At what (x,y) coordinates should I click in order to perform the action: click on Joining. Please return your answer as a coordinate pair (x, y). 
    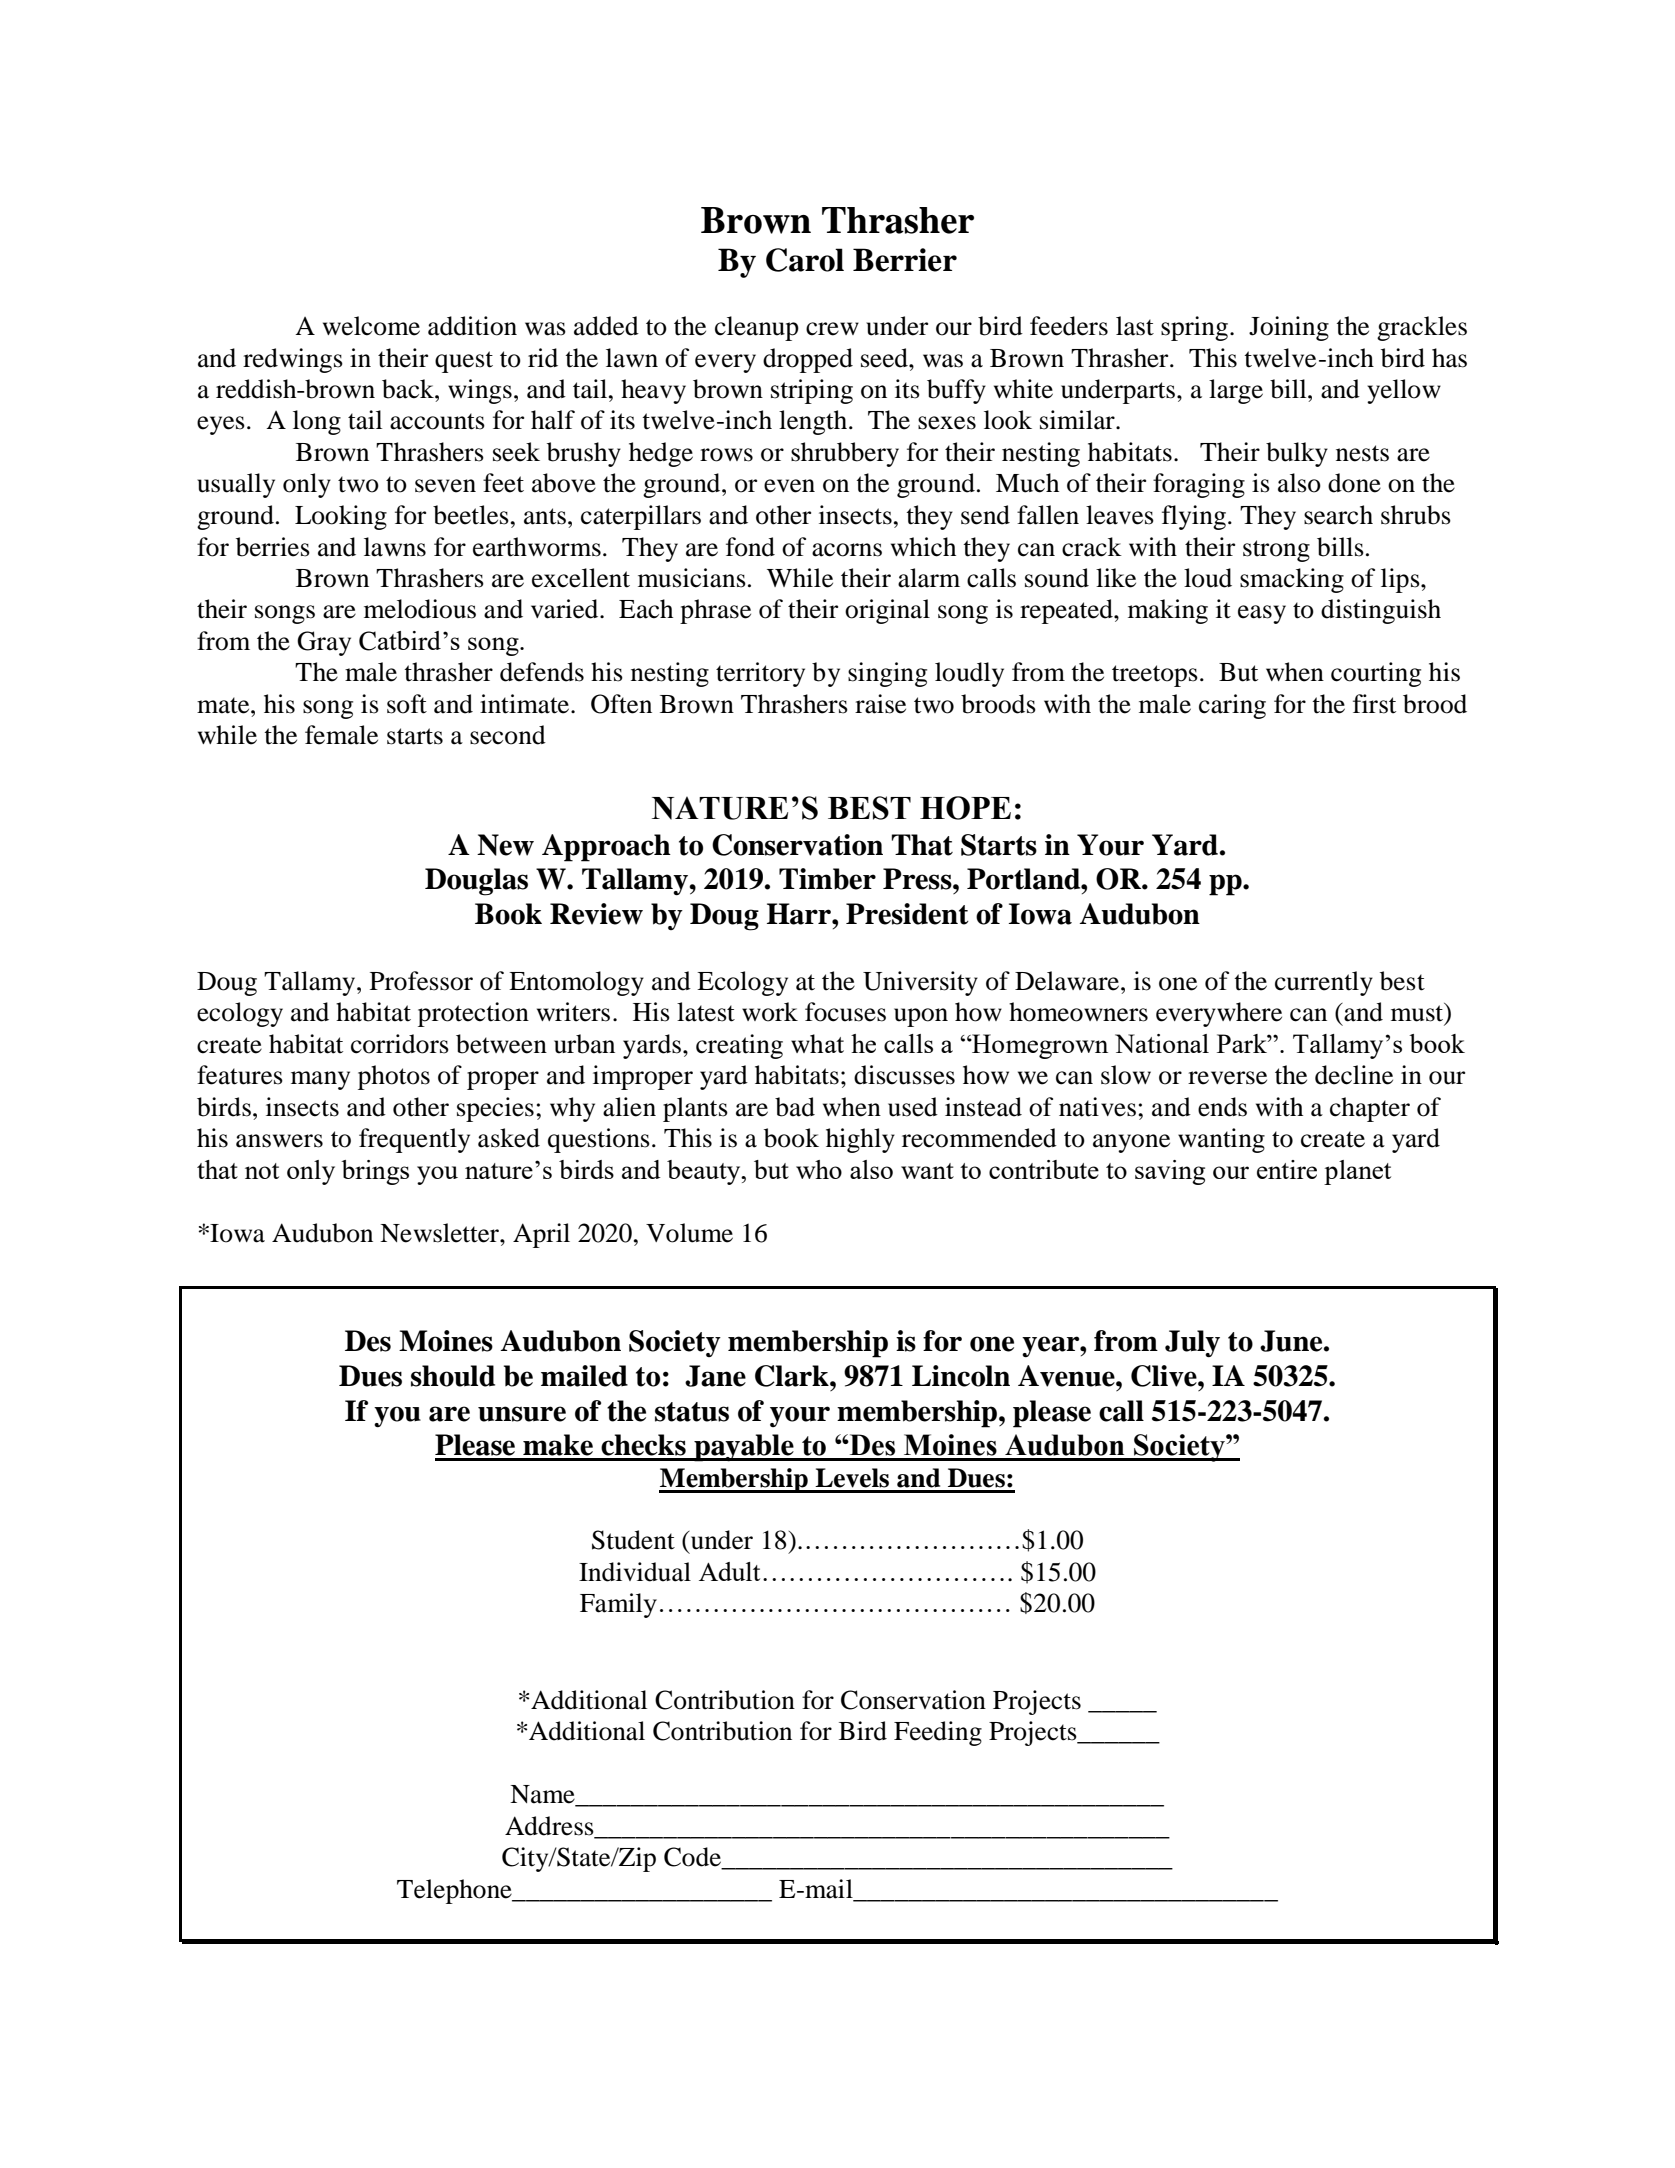
    Looking at the image, I should click on (1289, 328).
